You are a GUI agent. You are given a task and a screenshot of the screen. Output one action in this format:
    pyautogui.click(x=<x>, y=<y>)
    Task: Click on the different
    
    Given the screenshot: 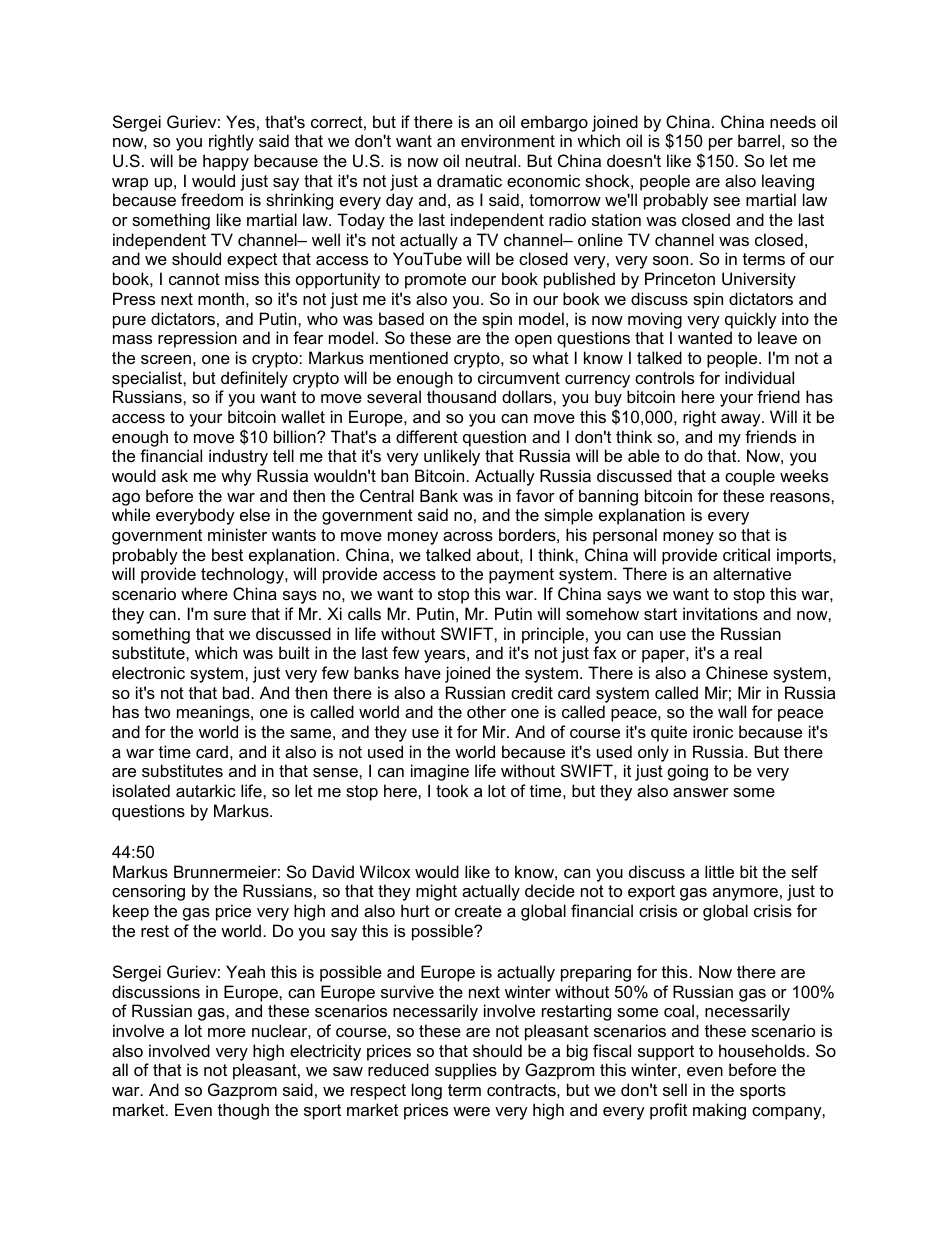 What is the action you would take?
    pyautogui.click(x=427, y=436)
